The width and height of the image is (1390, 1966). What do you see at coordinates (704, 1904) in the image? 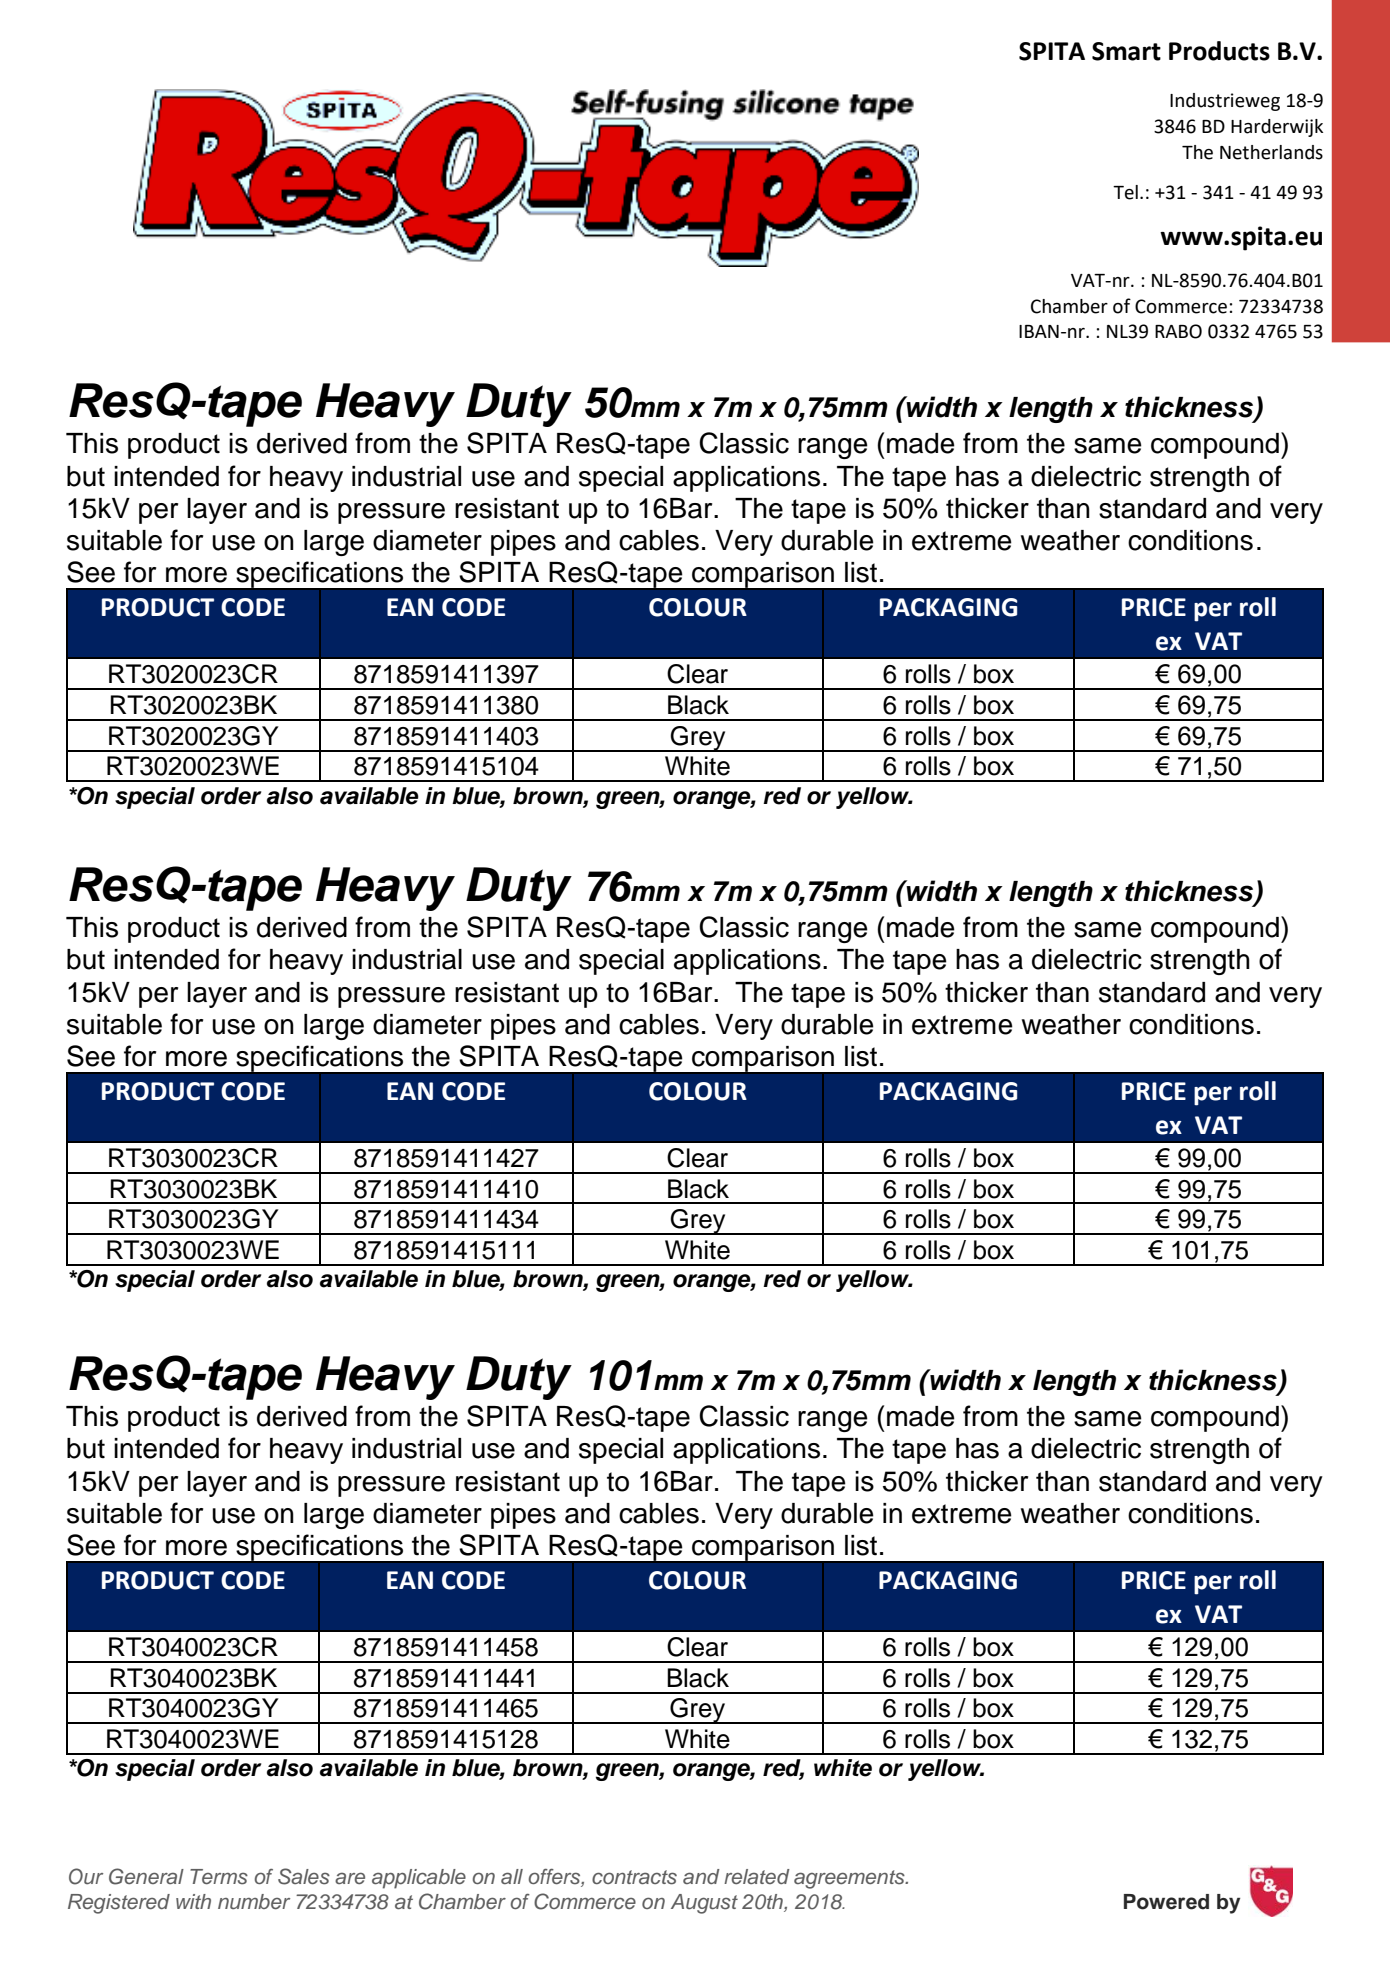
I see `August` at bounding box center [704, 1904].
